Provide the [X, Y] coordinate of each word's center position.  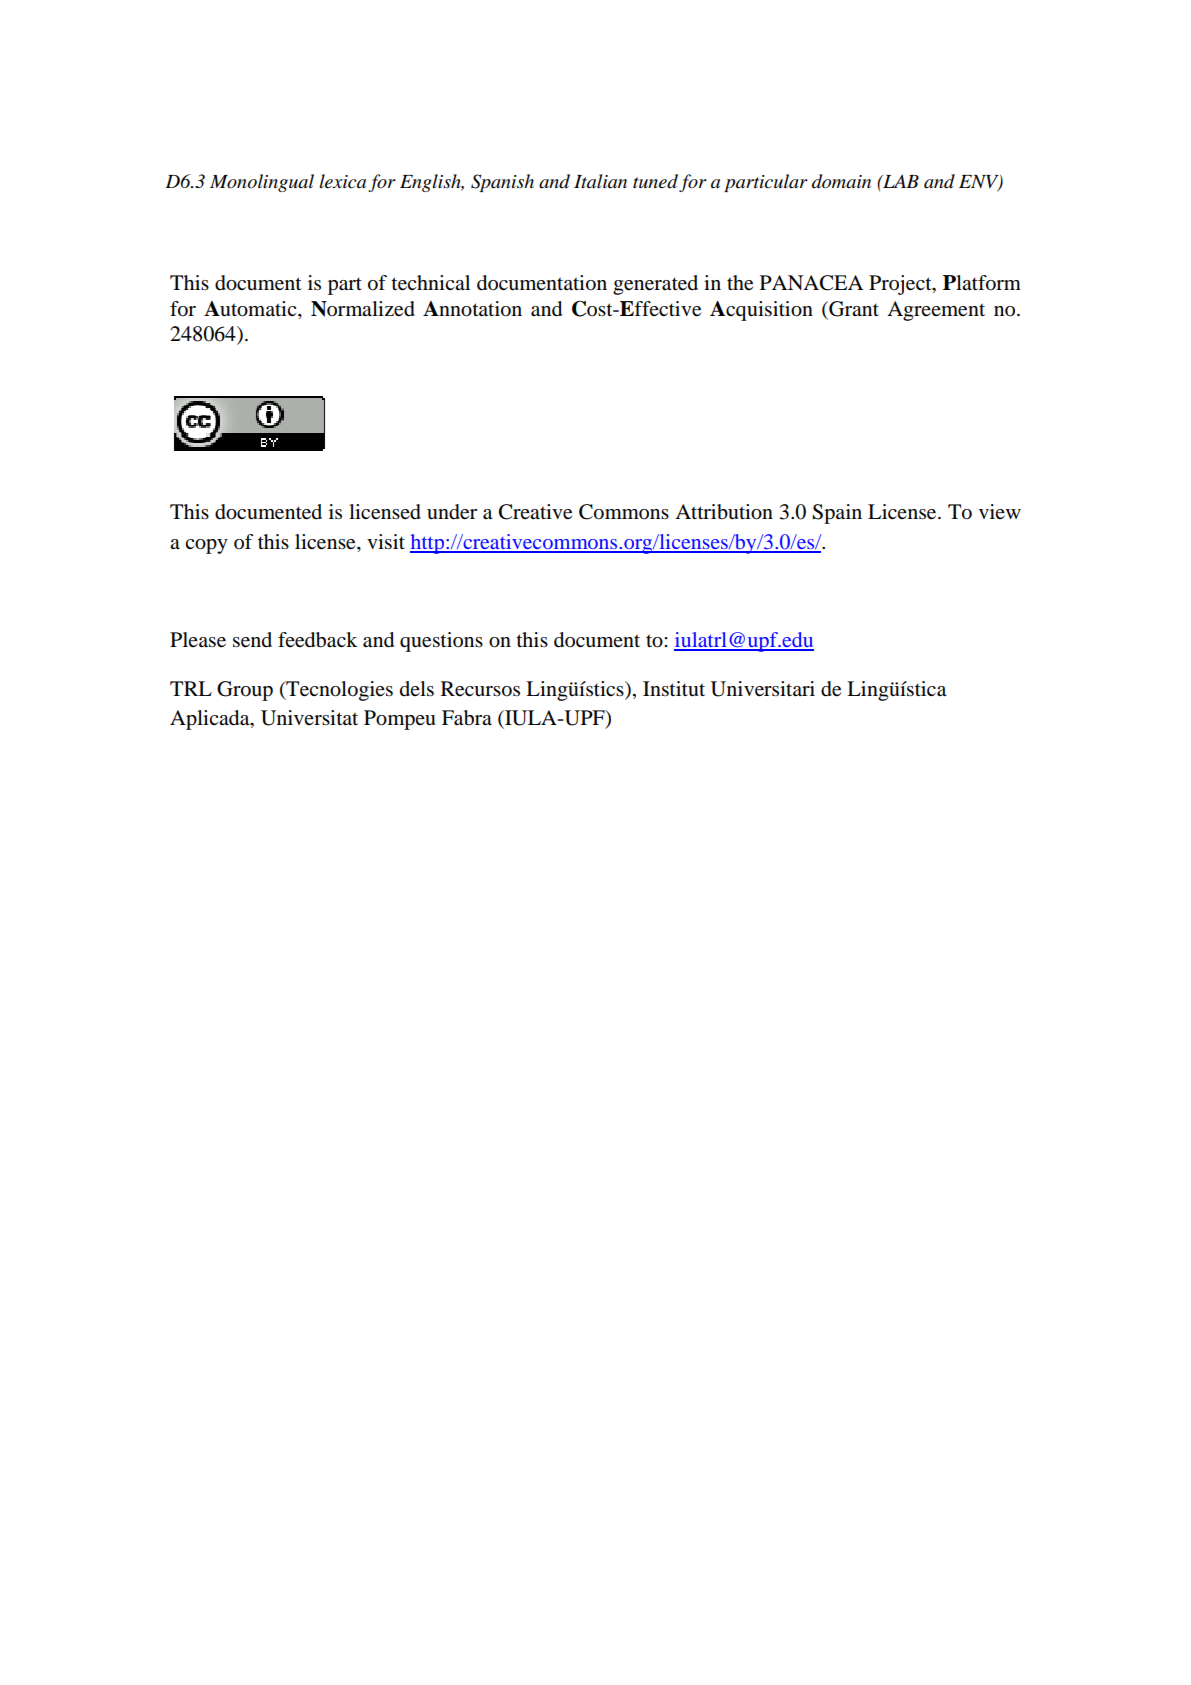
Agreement [936, 311]
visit [386, 542]
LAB [900, 181]
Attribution [724, 512]
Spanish [502, 183]
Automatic [251, 309]
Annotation [472, 309]
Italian [600, 181]
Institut [674, 689]
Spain [837, 514]
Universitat [309, 718]
